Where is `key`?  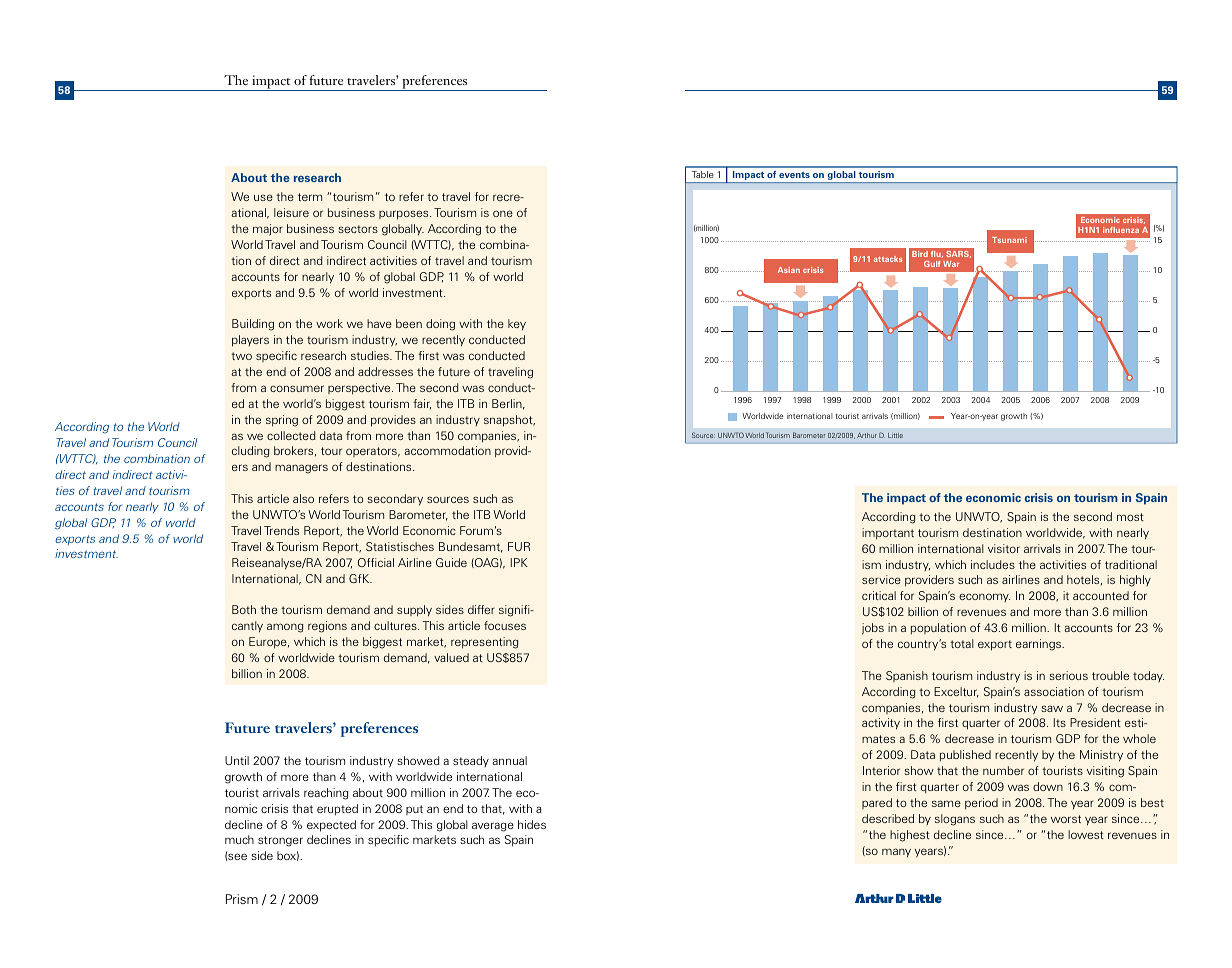 key is located at coordinates (517, 325).
